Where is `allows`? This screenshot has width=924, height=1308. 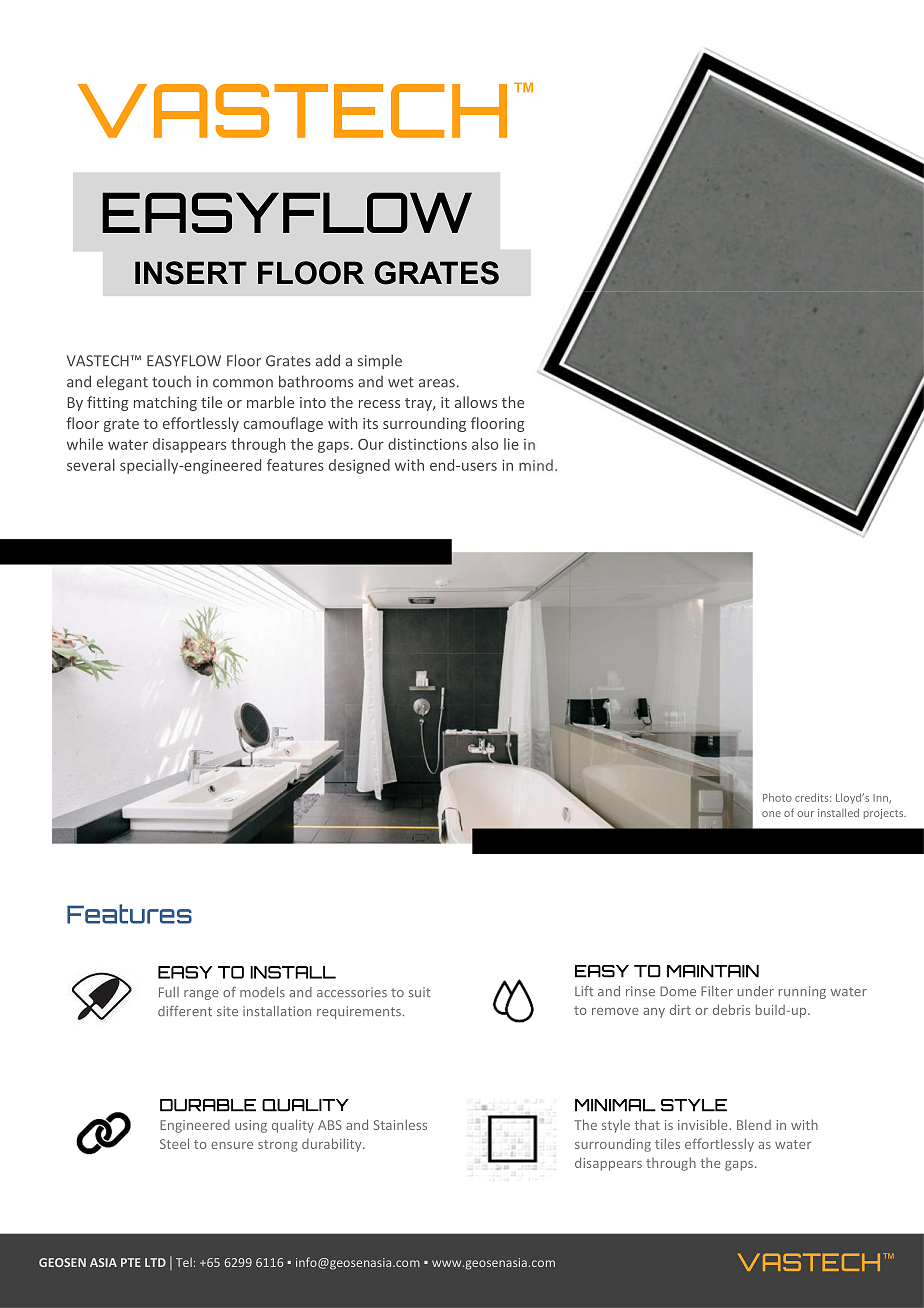
allows is located at coordinates (476, 402).
